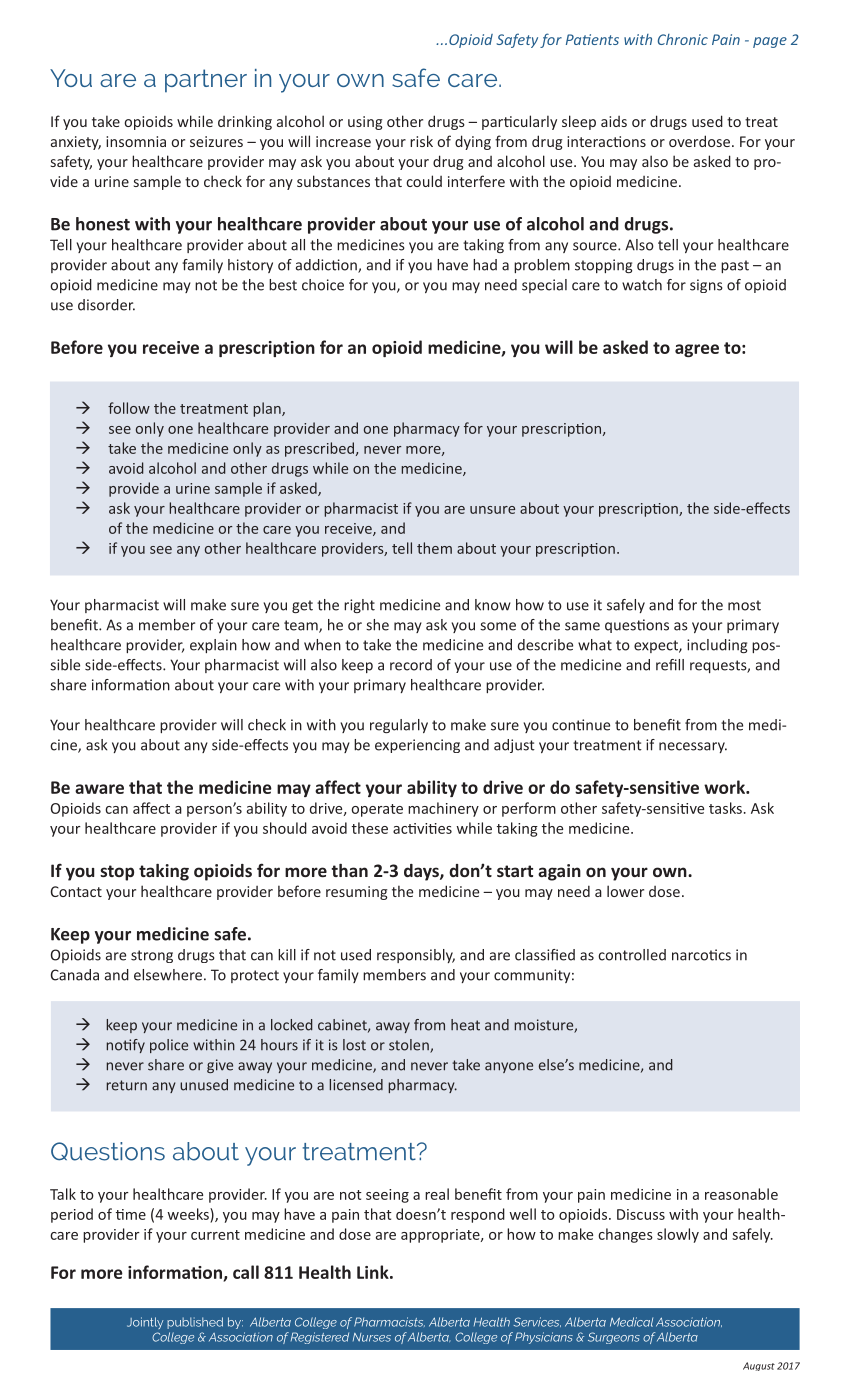 The height and width of the screenshot is (1400, 849). Describe the element at coordinates (152, 956) in the screenshot. I see `strong` at that location.
